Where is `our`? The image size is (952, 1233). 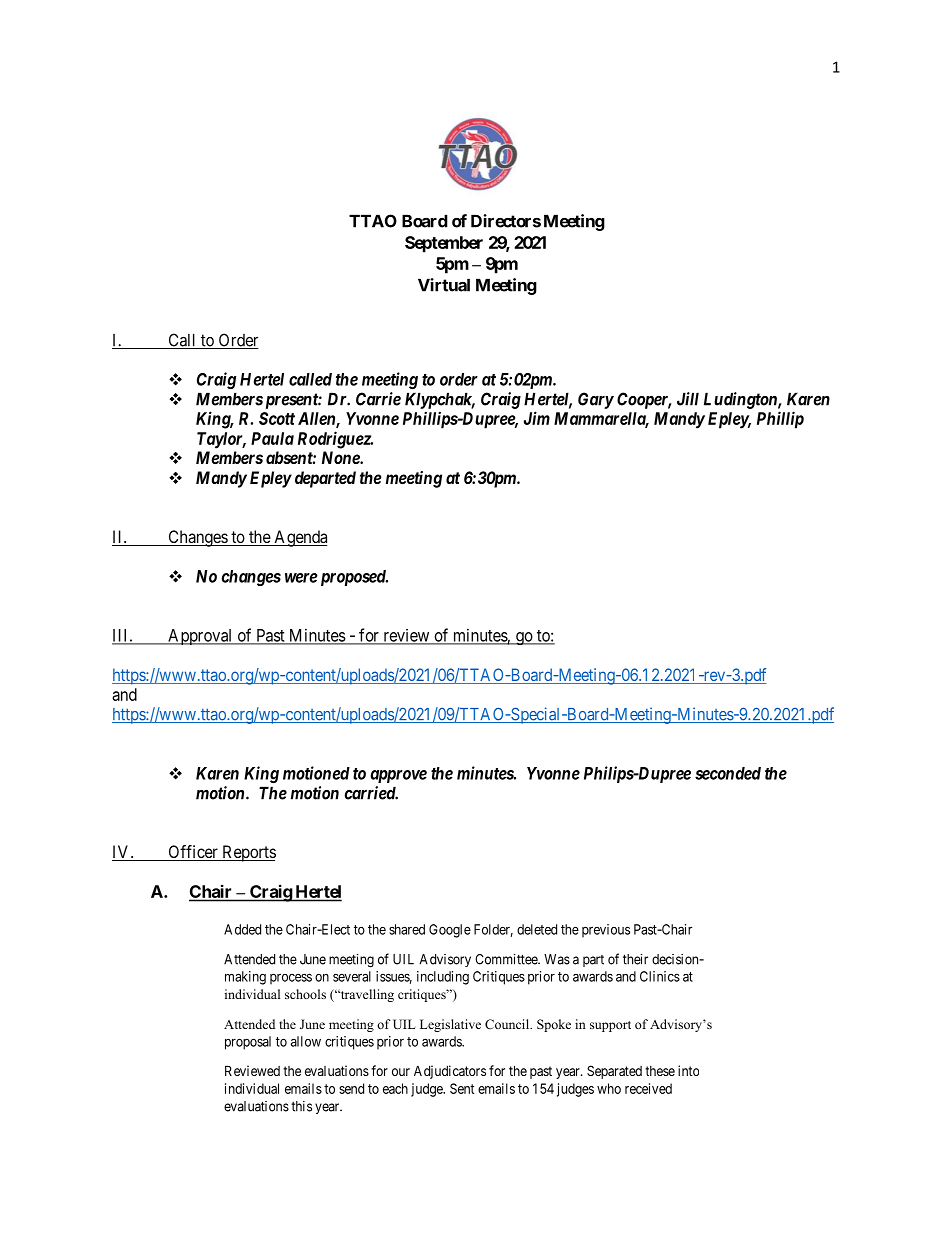
our is located at coordinates (401, 1072).
